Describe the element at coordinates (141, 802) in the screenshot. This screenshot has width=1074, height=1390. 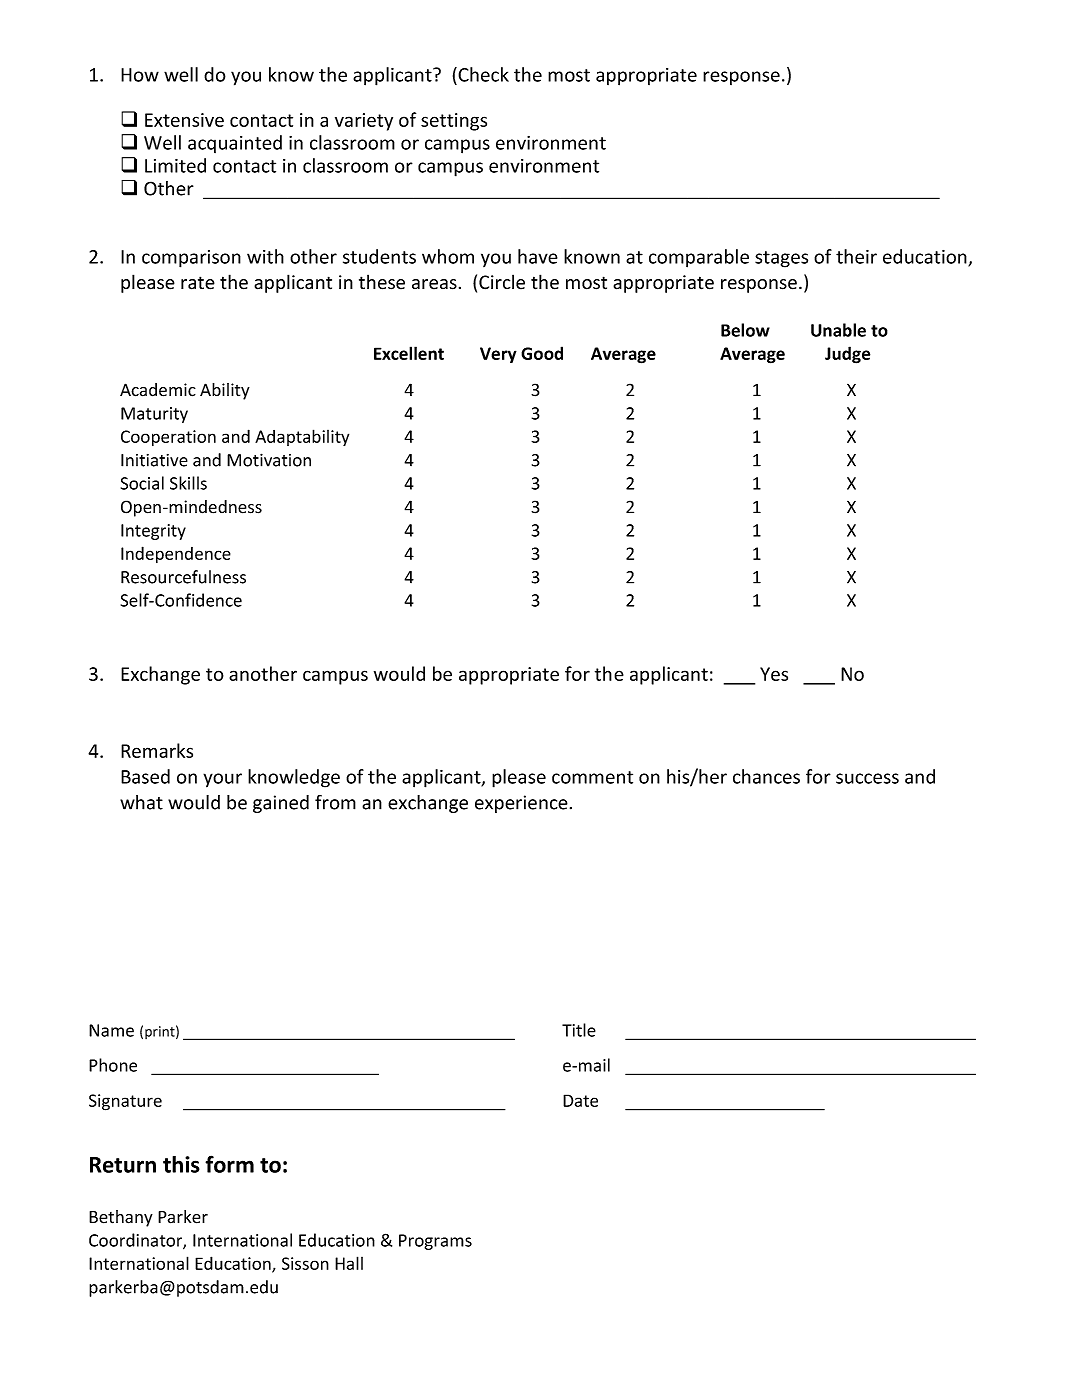
I see `what` at that location.
